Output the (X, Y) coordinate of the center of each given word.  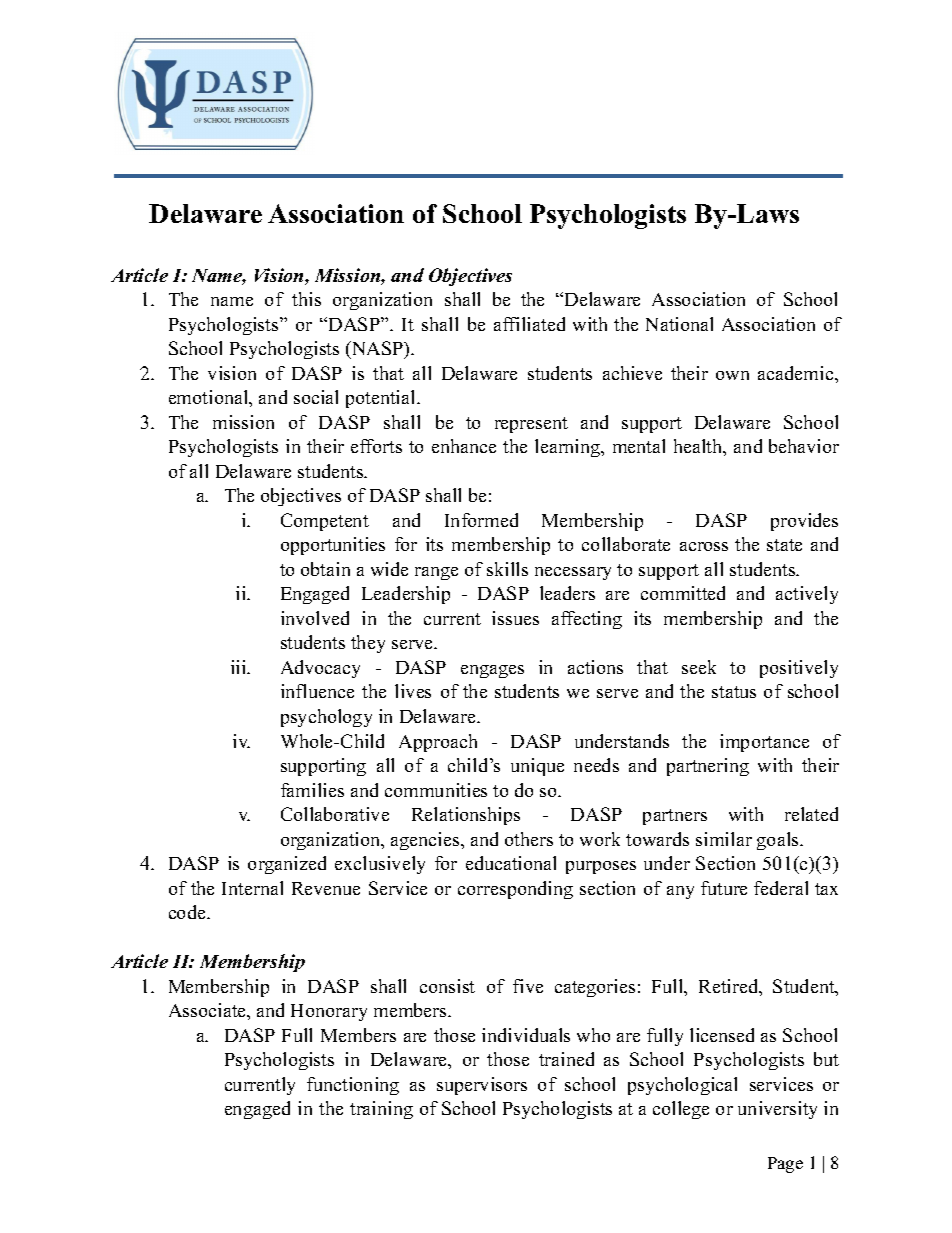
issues (515, 618)
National (679, 324)
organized (287, 865)
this (306, 299)
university (777, 1110)
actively (807, 595)
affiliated (529, 324)
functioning (353, 1086)
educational (511, 863)
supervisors (482, 1086)
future (724, 888)
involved (315, 618)
